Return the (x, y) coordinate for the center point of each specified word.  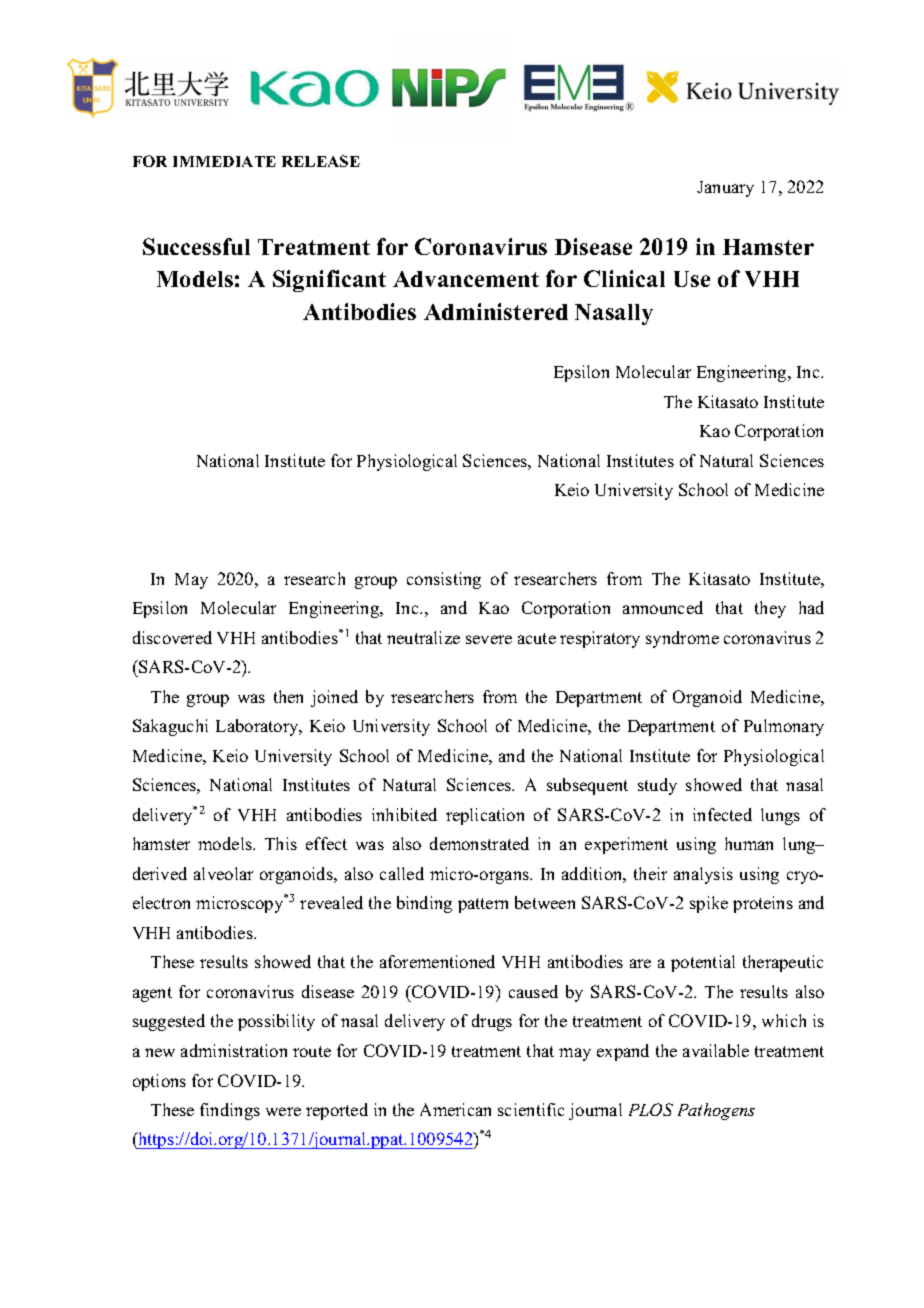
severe (489, 639)
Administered (496, 311)
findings (230, 1111)
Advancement (466, 279)
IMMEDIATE (224, 161)
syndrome (682, 639)
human (749, 843)
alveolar (223, 873)
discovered (172, 637)
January (725, 189)
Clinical (624, 278)
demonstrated (479, 843)
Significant (329, 281)
